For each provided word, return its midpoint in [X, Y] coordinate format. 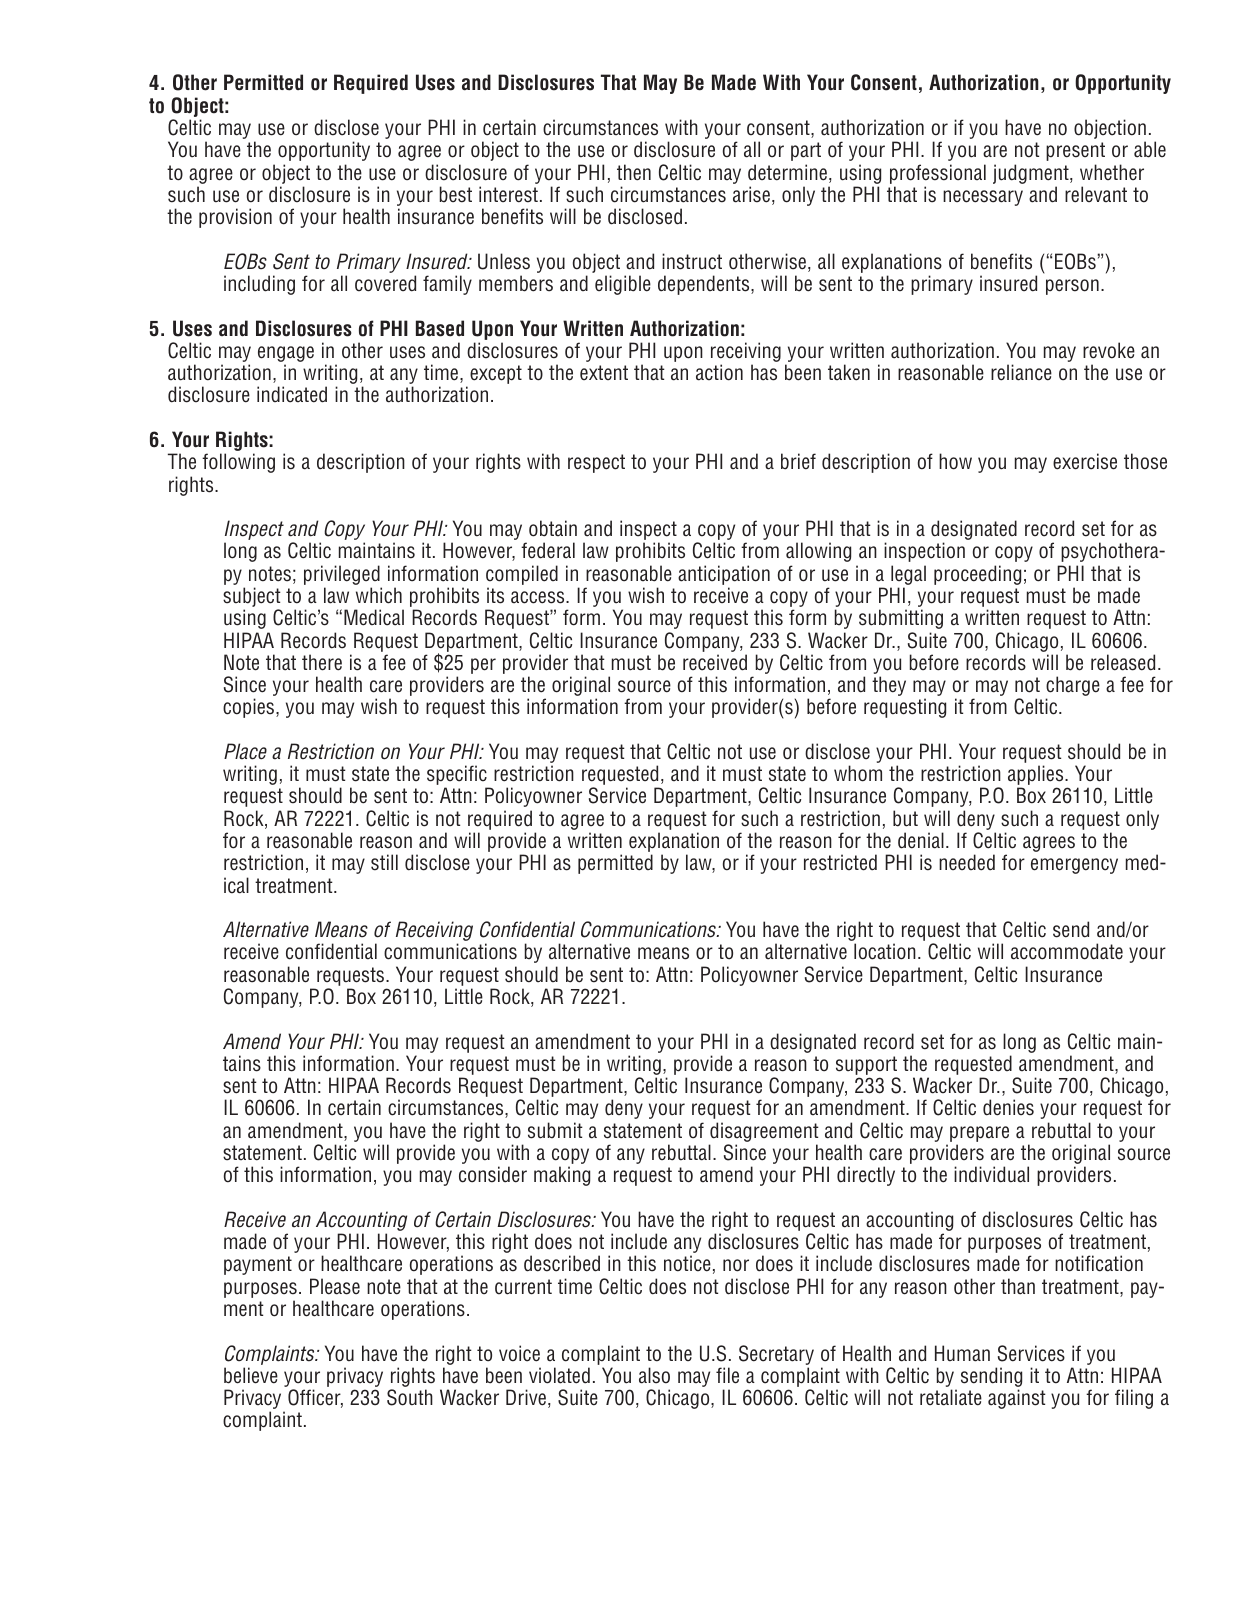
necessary [983, 198]
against [1017, 1399]
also [654, 1375]
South [410, 1397]
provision [235, 218]
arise [751, 194]
